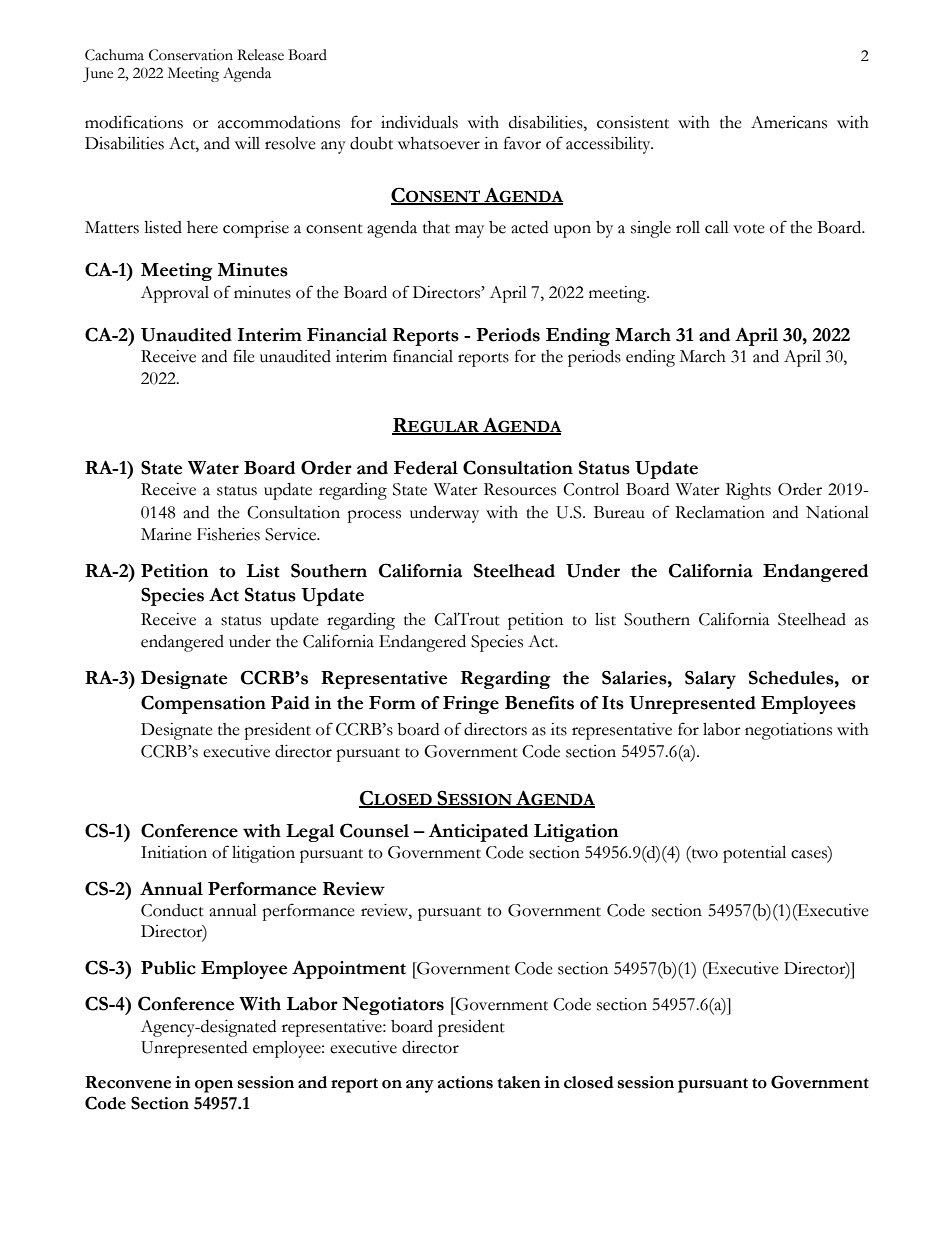 The height and width of the screenshot is (1233, 952). What do you see at coordinates (471, 705) in the screenshot?
I see `Fringe` at bounding box center [471, 705].
